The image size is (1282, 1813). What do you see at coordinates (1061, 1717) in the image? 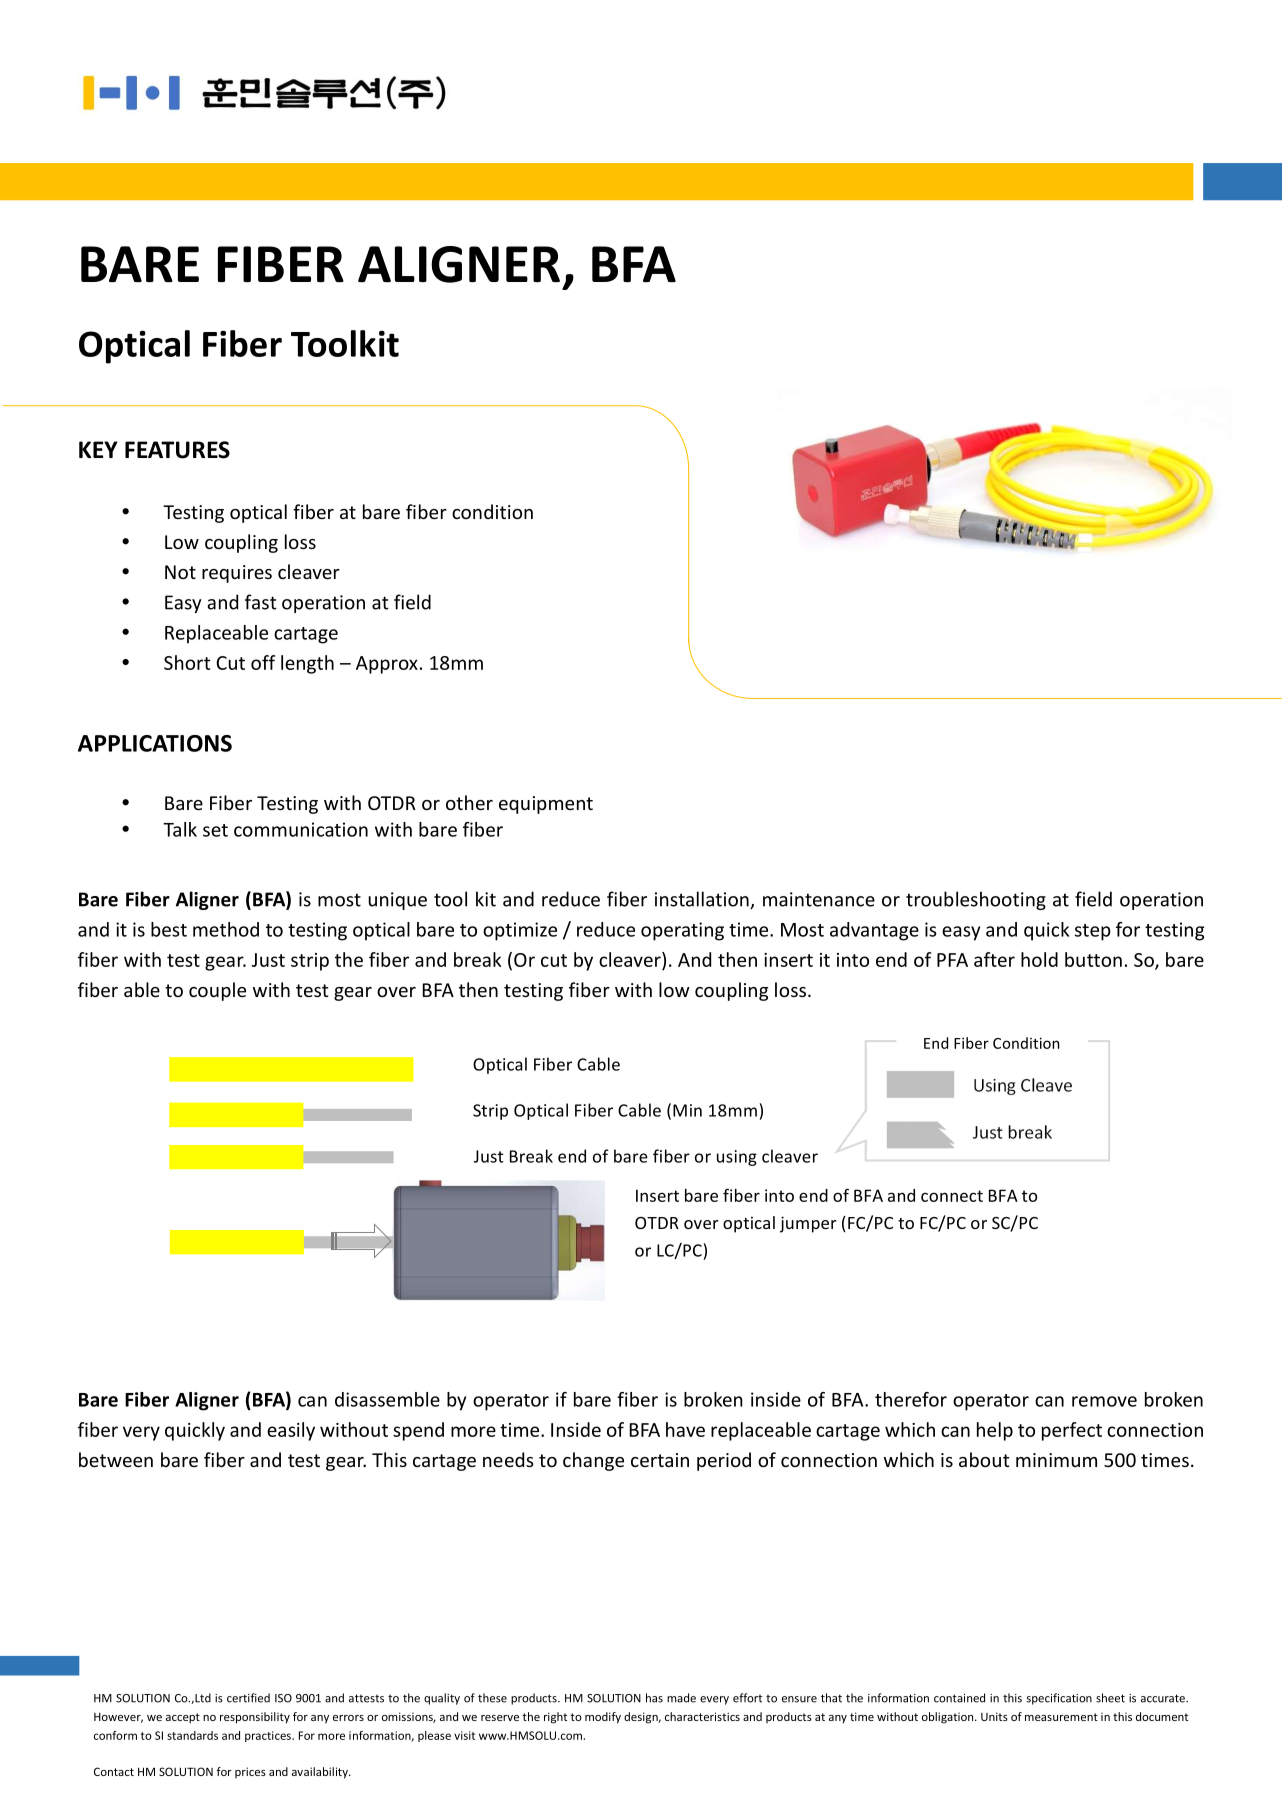
I see `measurement` at bounding box center [1061, 1717].
